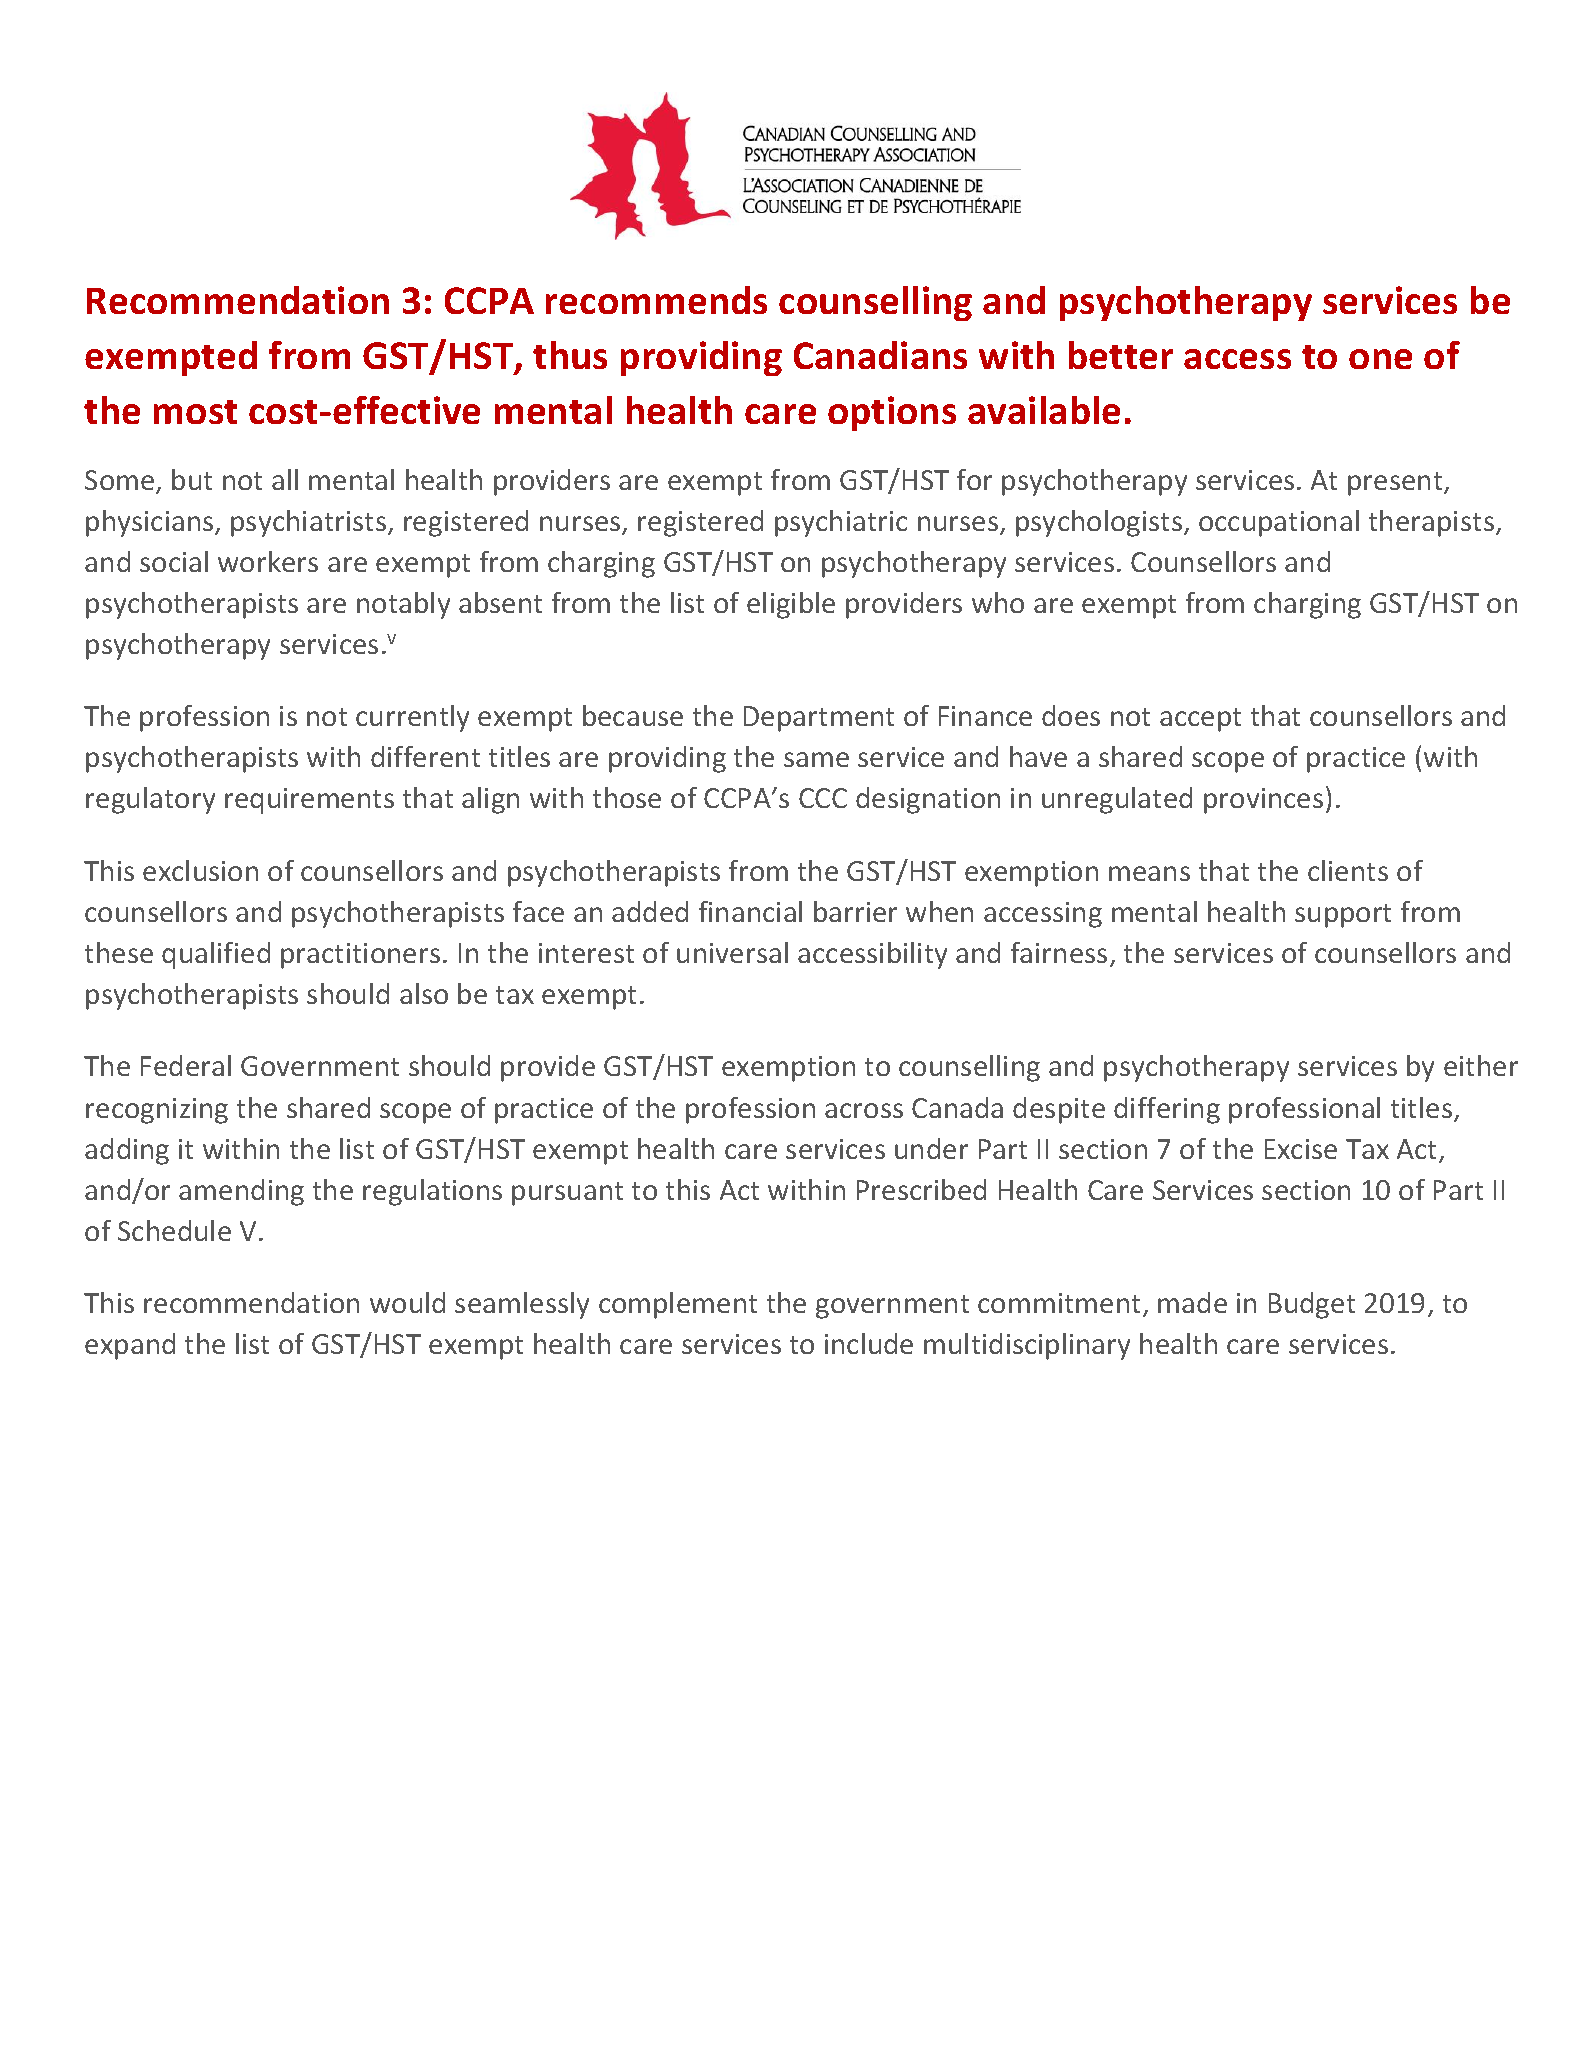 This screenshot has width=1591, height=2059. I want to click on Canadians, so click(880, 355).
